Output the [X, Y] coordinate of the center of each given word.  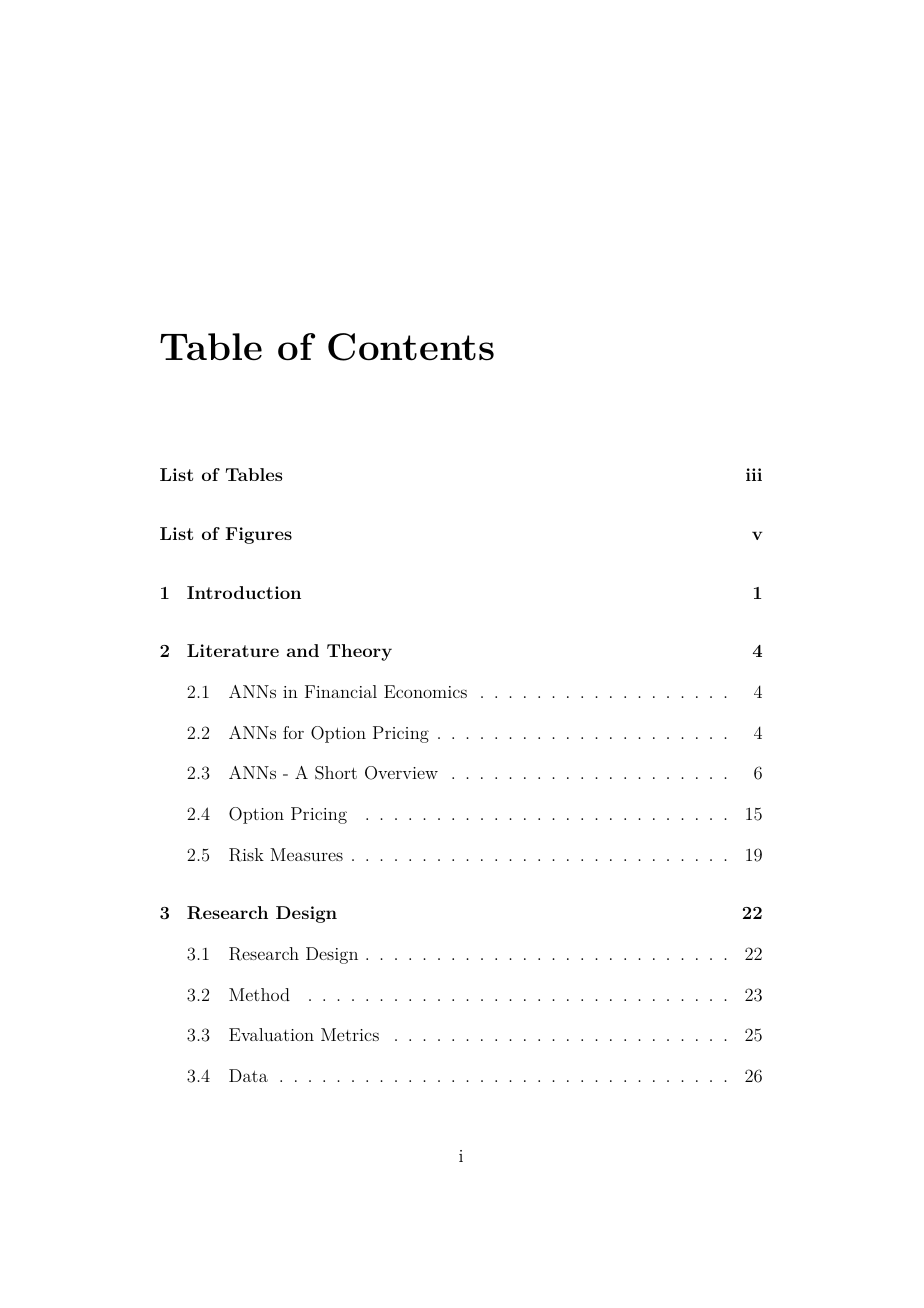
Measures [306, 854]
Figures [258, 535]
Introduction [244, 592]
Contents [411, 347]
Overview [401, 773]
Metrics [350, 1034]
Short [336, 773]
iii [754, 474]
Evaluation [271, 1034]
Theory [359, 652]
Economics [425, 691]
